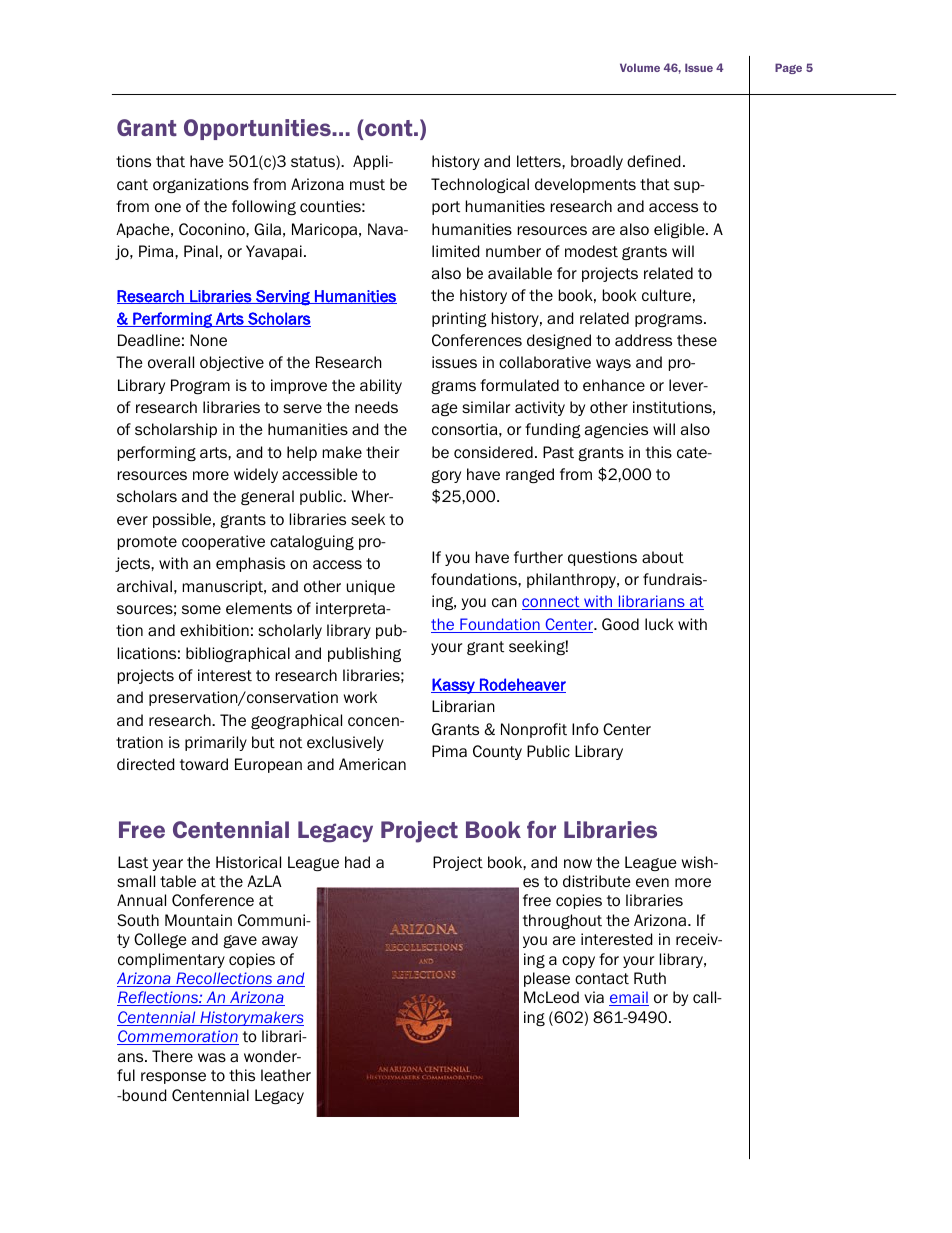 This screenshot has width=952, height=1233. What do you see at coordinates (585, 729) in the screenshot?
I see `Info` at bounding box center [585, 729].
